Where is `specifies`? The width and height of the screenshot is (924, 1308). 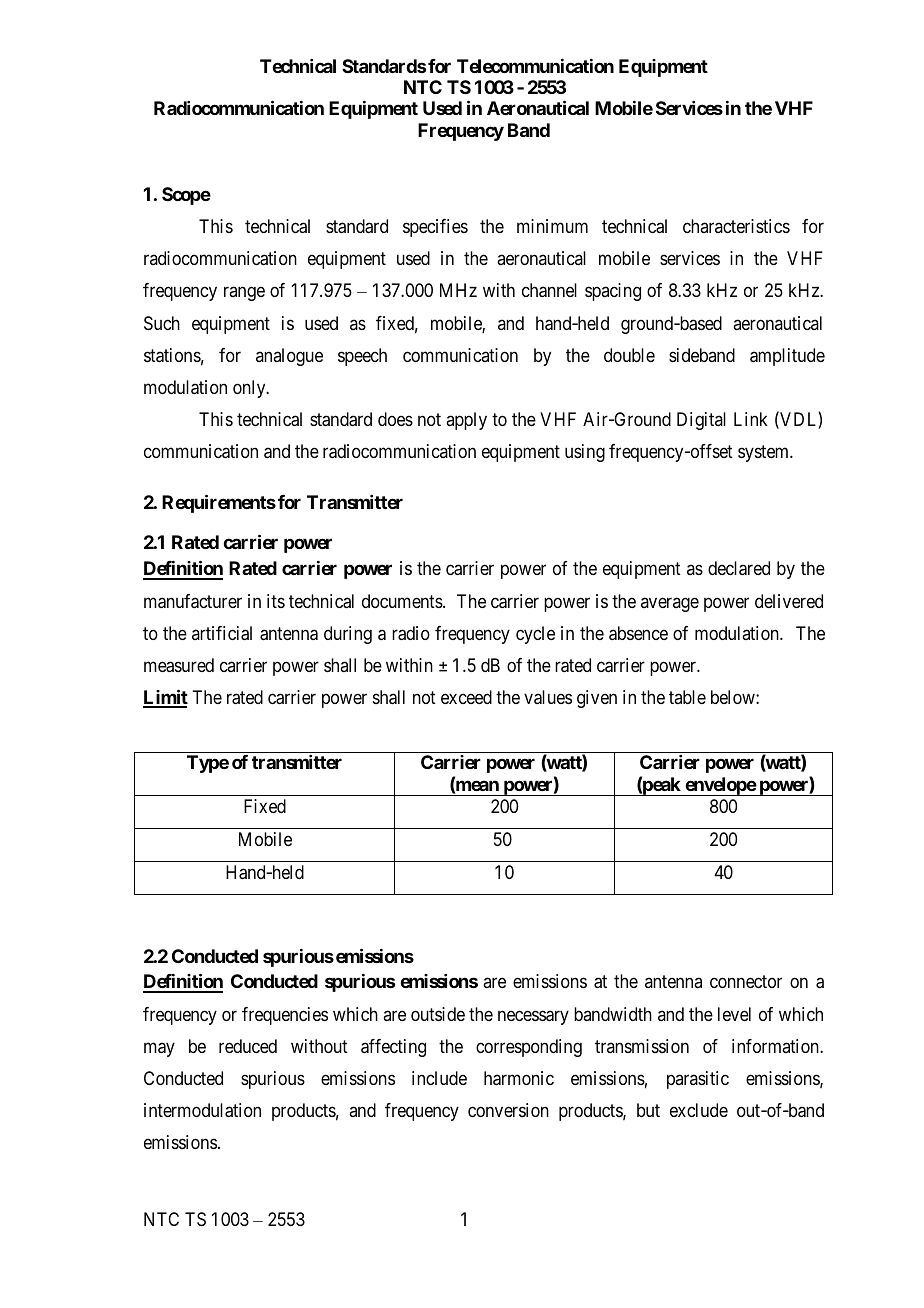
specifies is located at coordinates (435, 228).
